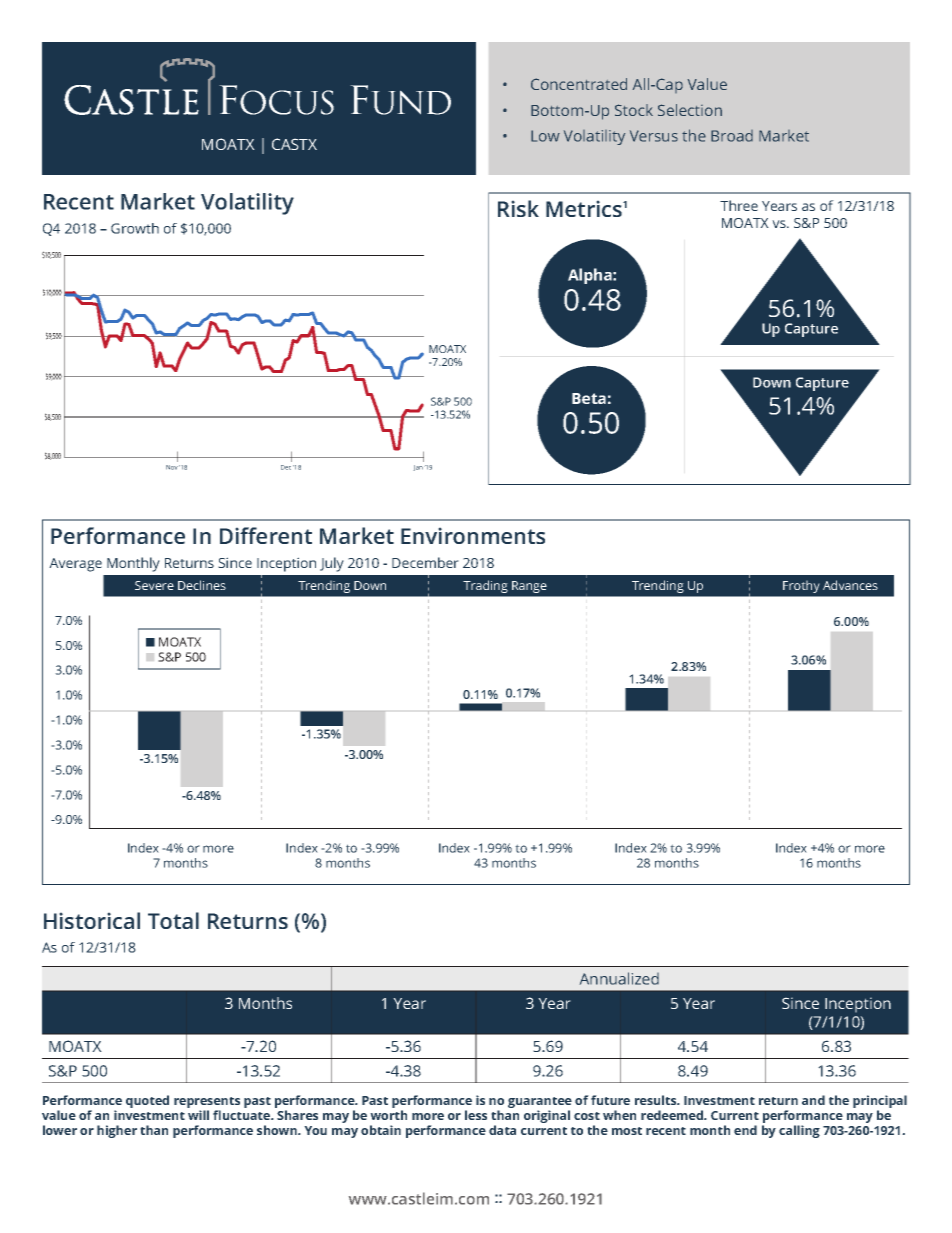 The width and height of the page is (952, 1233). What do you see at coordinates (732, 136) in the page?
I see `Broad` at bounding box center [732, 136].
